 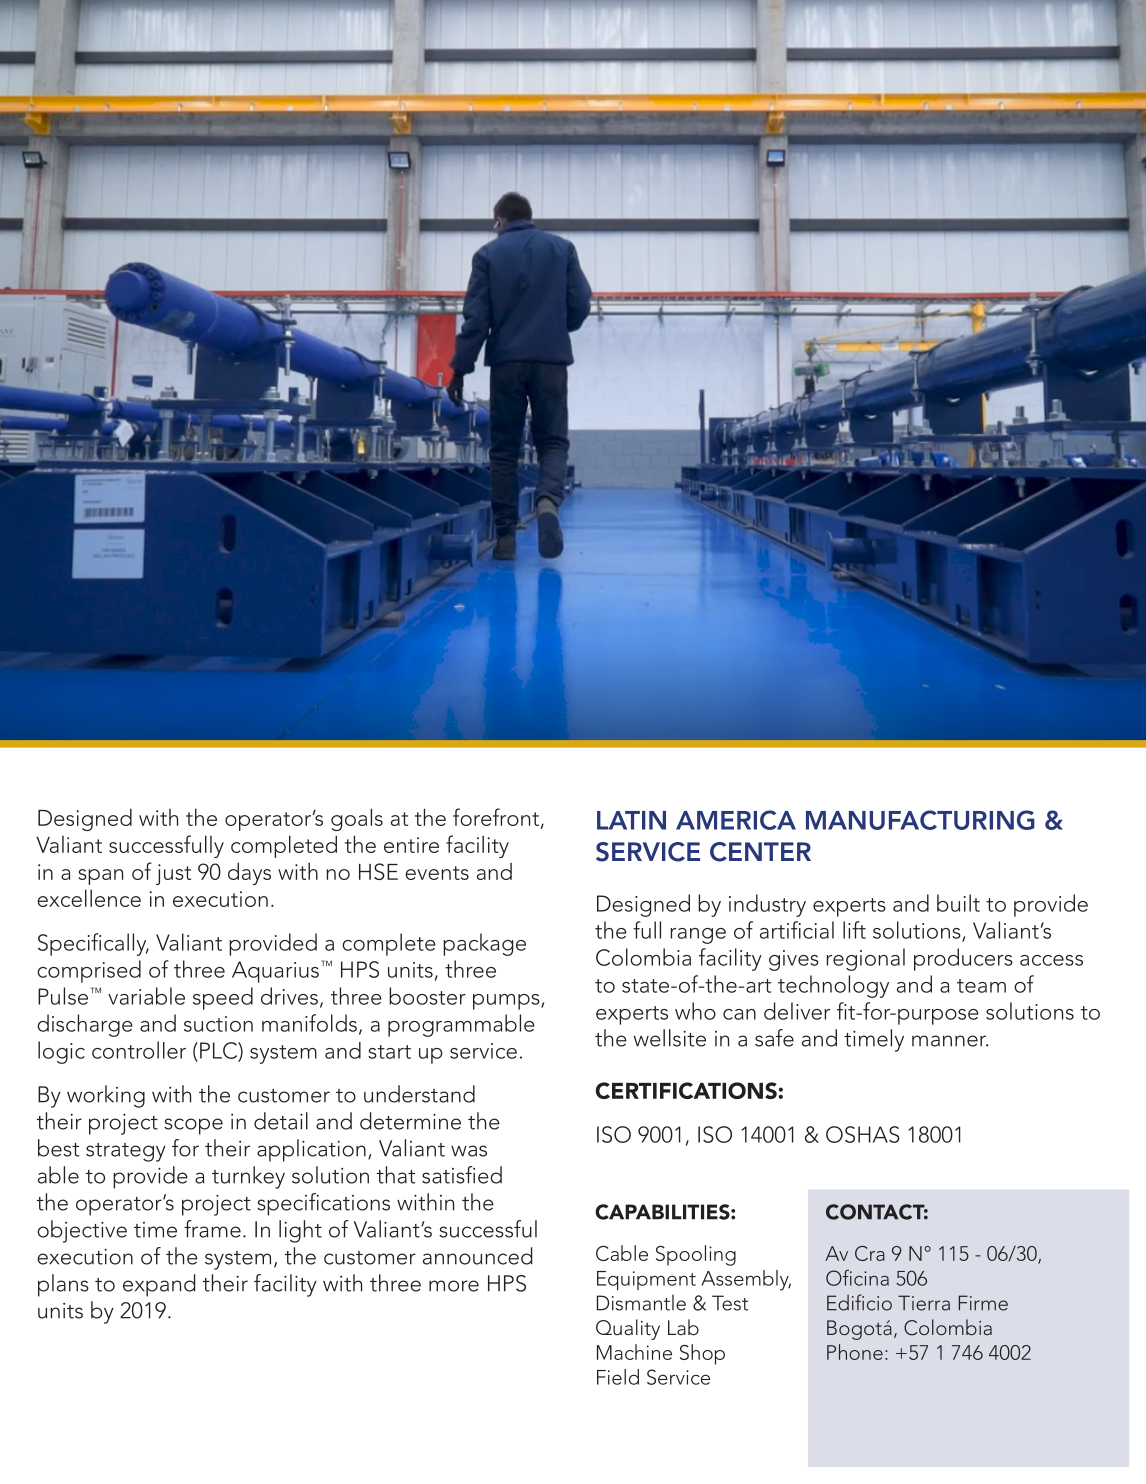 What do you see at coordinates (774, 1038) in the screenshot?
I see `safe` at bounding box center [774, 1038].
